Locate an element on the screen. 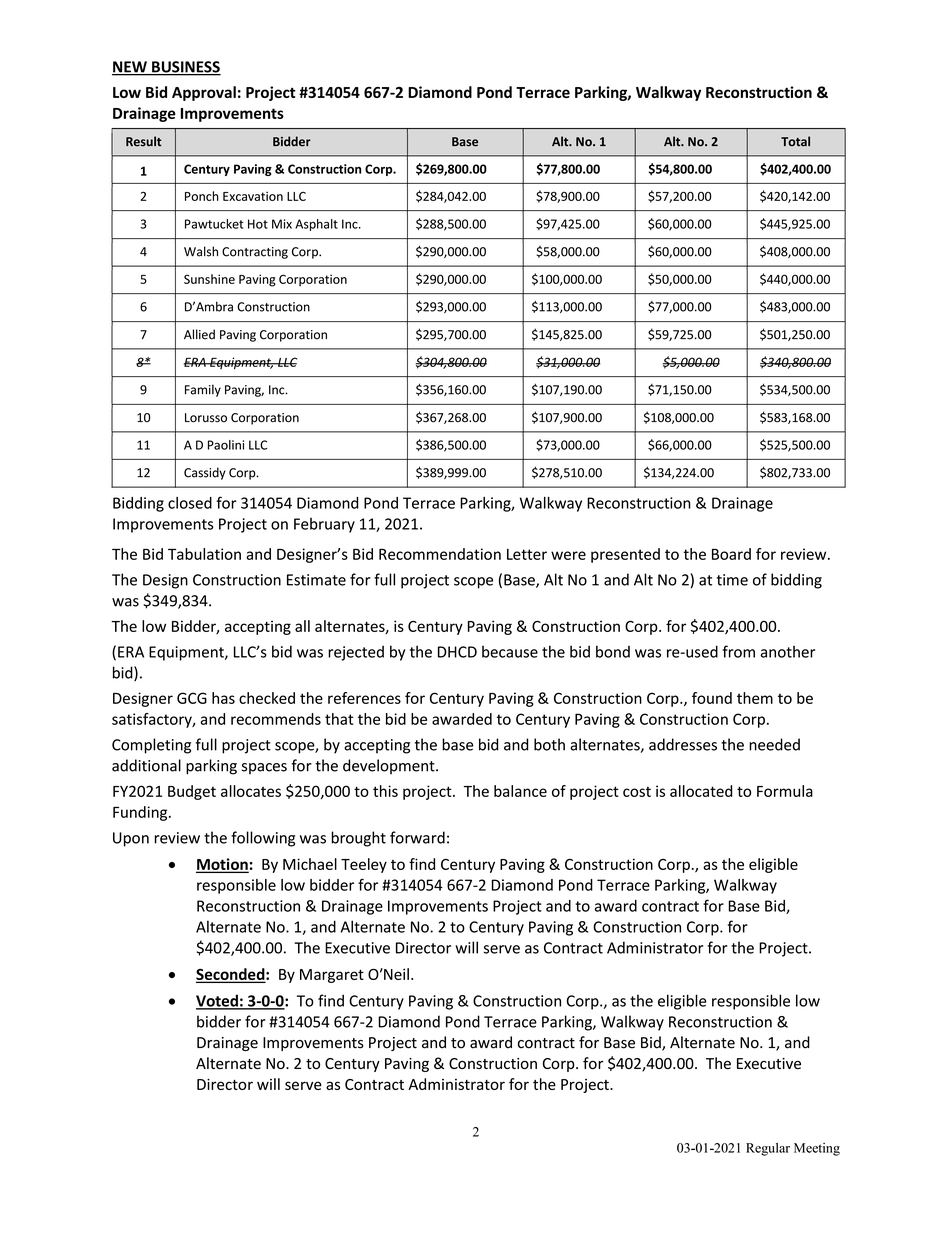  Voted is located at coordinates (218, 1001).
